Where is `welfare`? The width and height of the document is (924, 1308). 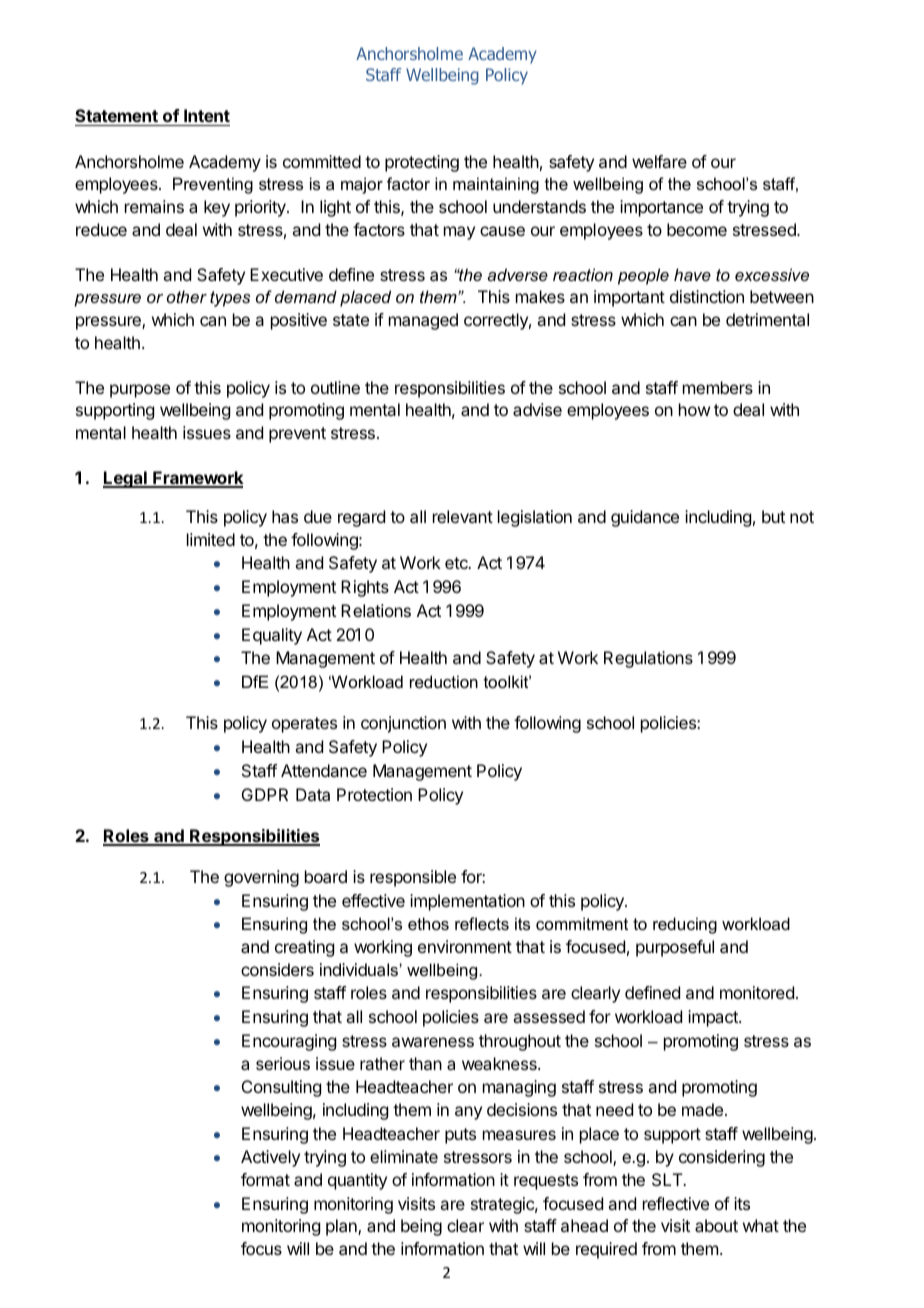
welfare is located at coordinates (659, 161).
